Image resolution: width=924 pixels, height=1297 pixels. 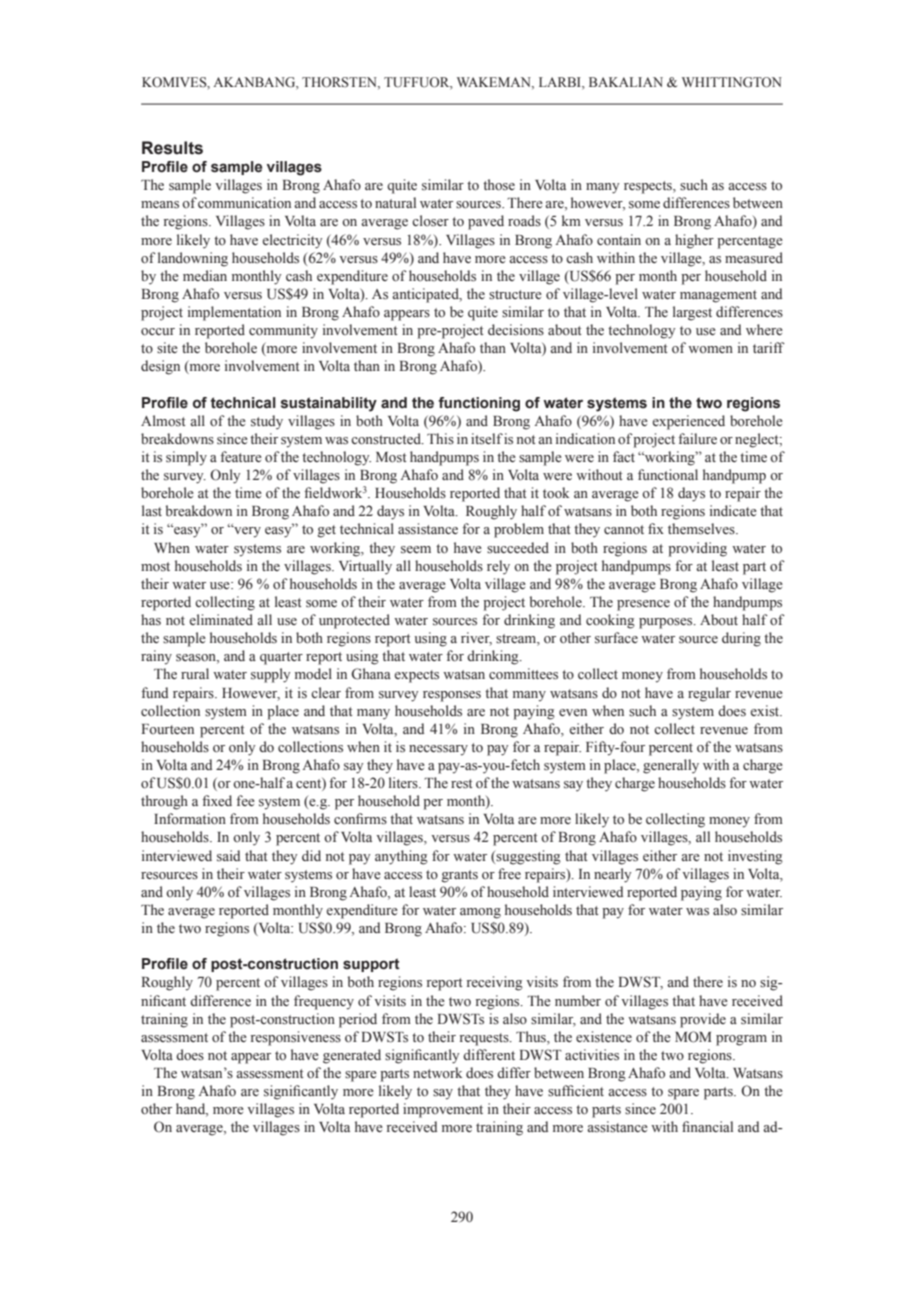 What do you see at coordinates (710, 349) in the image?
I see `women` at bounding box center [710, 349].
